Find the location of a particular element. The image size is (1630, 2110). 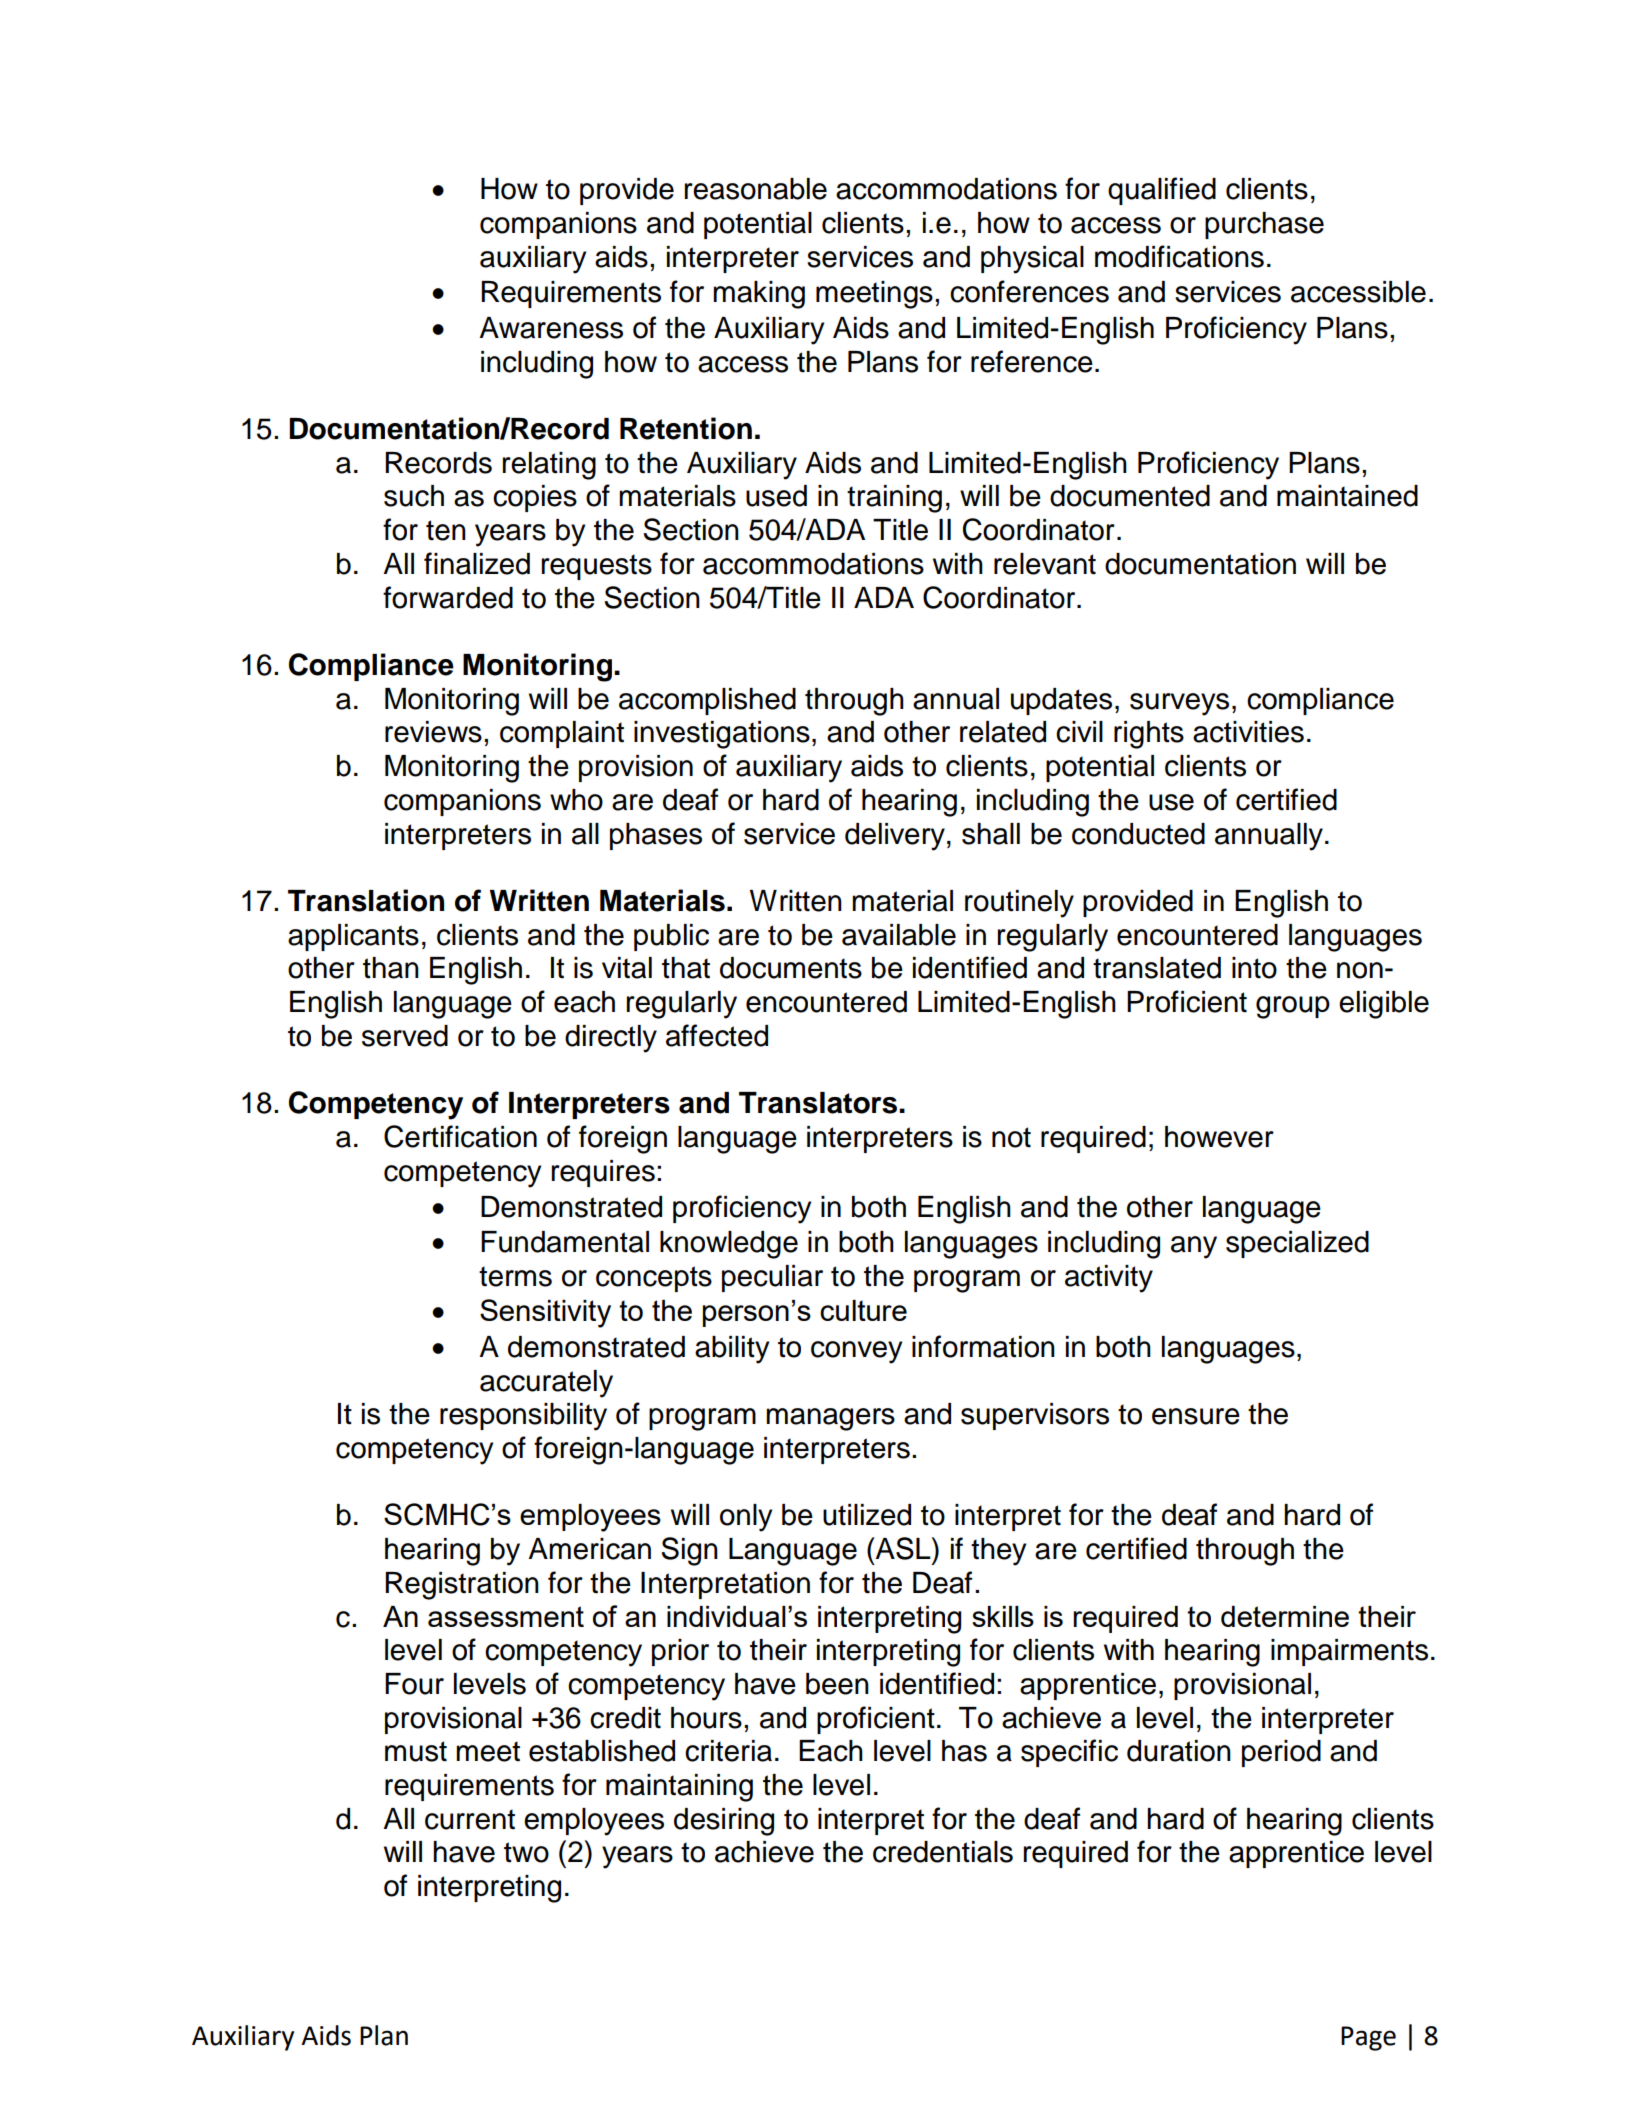

Awareness is located at coordinates (551, 328).
